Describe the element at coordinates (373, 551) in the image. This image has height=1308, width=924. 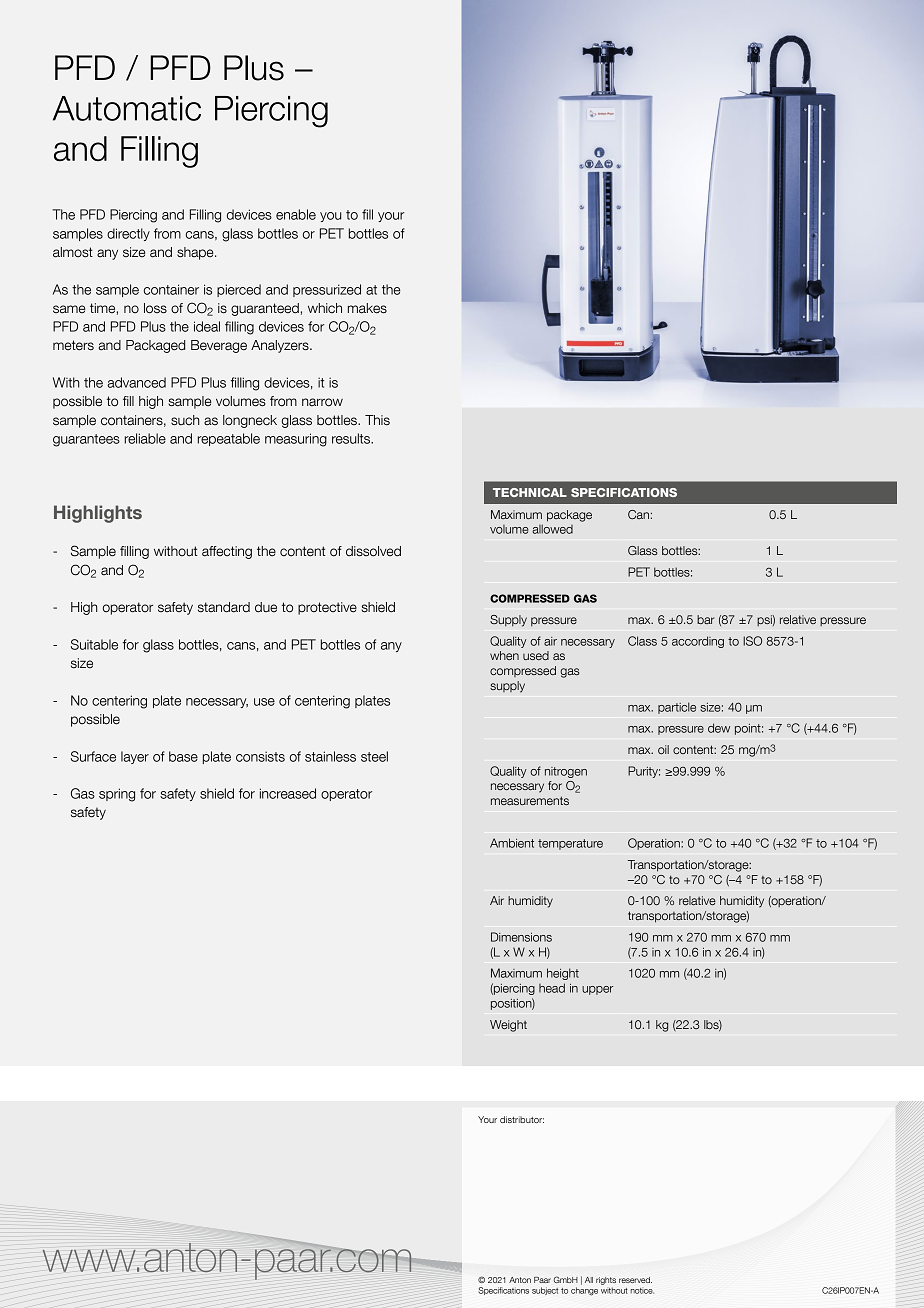
I see `dissolved` at that location.
